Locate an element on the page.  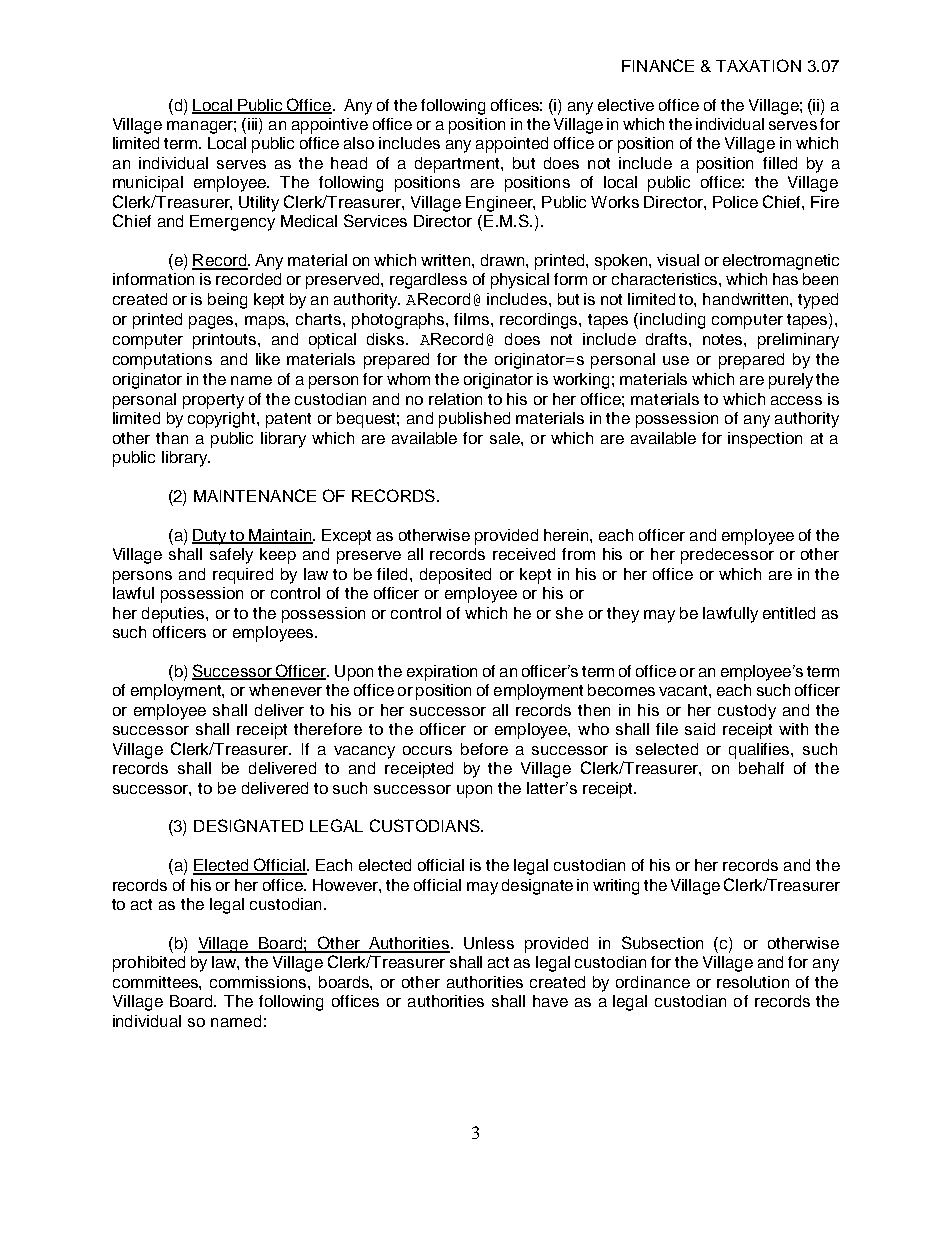
Duty is located at coordinates (210, 537).
